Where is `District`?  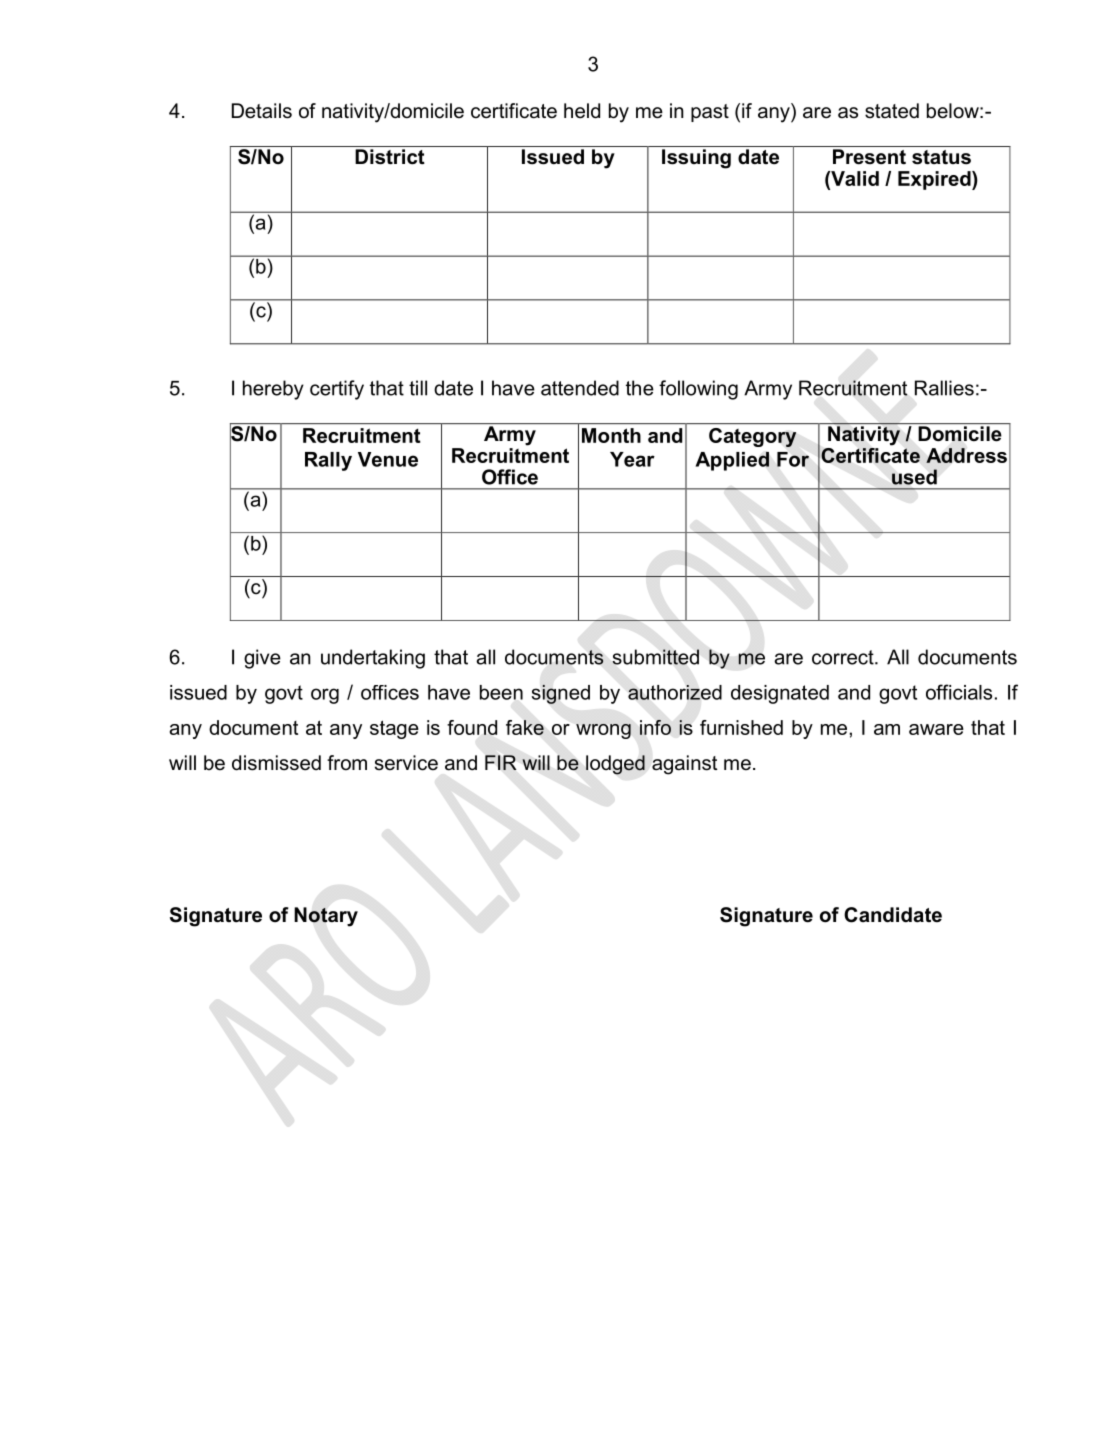
District is located at coordinates (390, 157).
